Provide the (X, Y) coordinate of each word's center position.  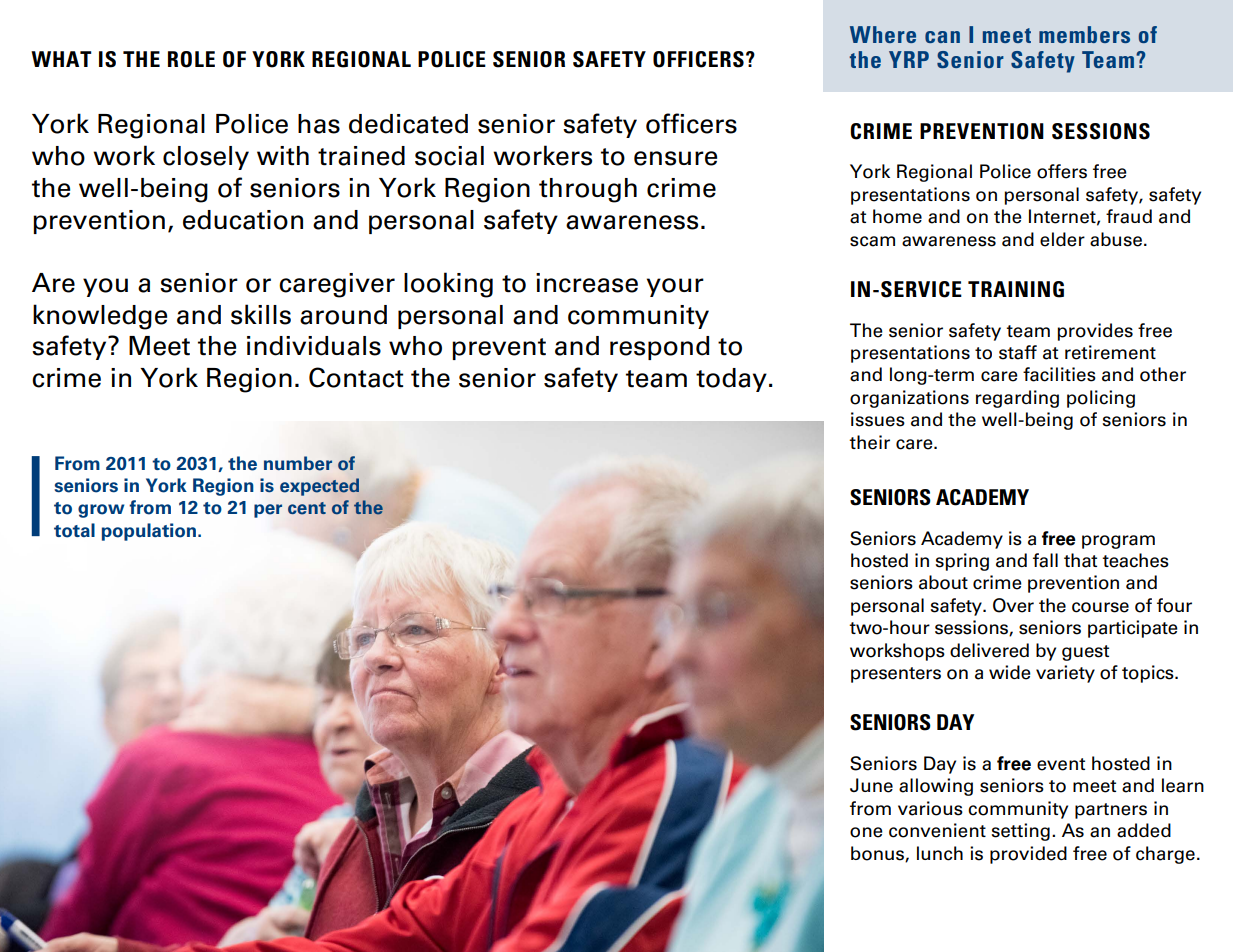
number (298, 463)
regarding (1017, 399)
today (731, 380)
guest (1085, 653)
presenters (896, 675)
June (871, 785)
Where (883, 34)
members (1084, 34)
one (866, 832)
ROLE (191, 59)
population (150, 532)
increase (587, 283)
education (243, 220)
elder (1062, 239)
